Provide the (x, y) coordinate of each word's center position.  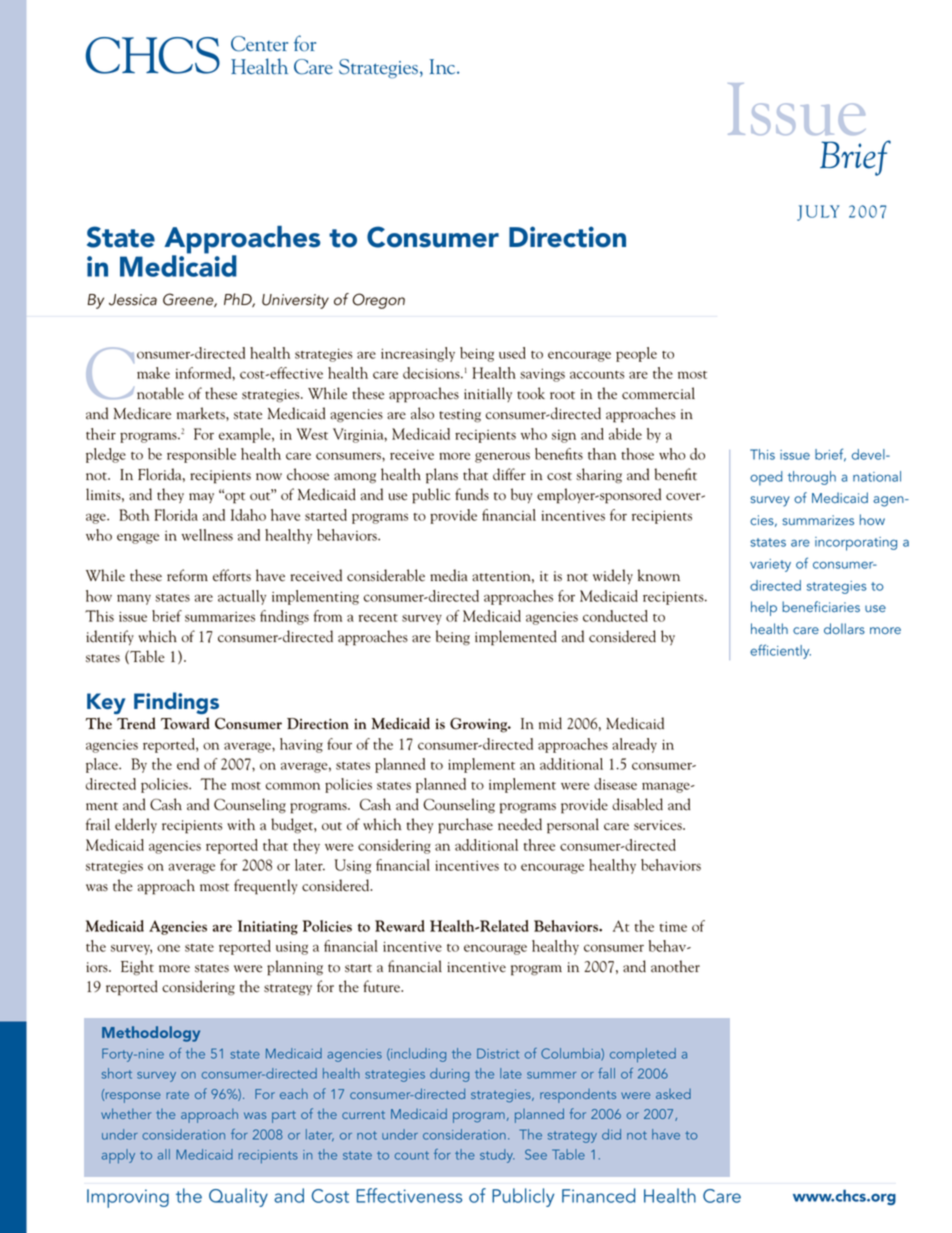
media (449, 575)
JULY (818, 213)
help (764, 608)
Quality (238, 1197)
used (512, 353)
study (497, 1156)
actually (242, 597)
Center (259, 44)
